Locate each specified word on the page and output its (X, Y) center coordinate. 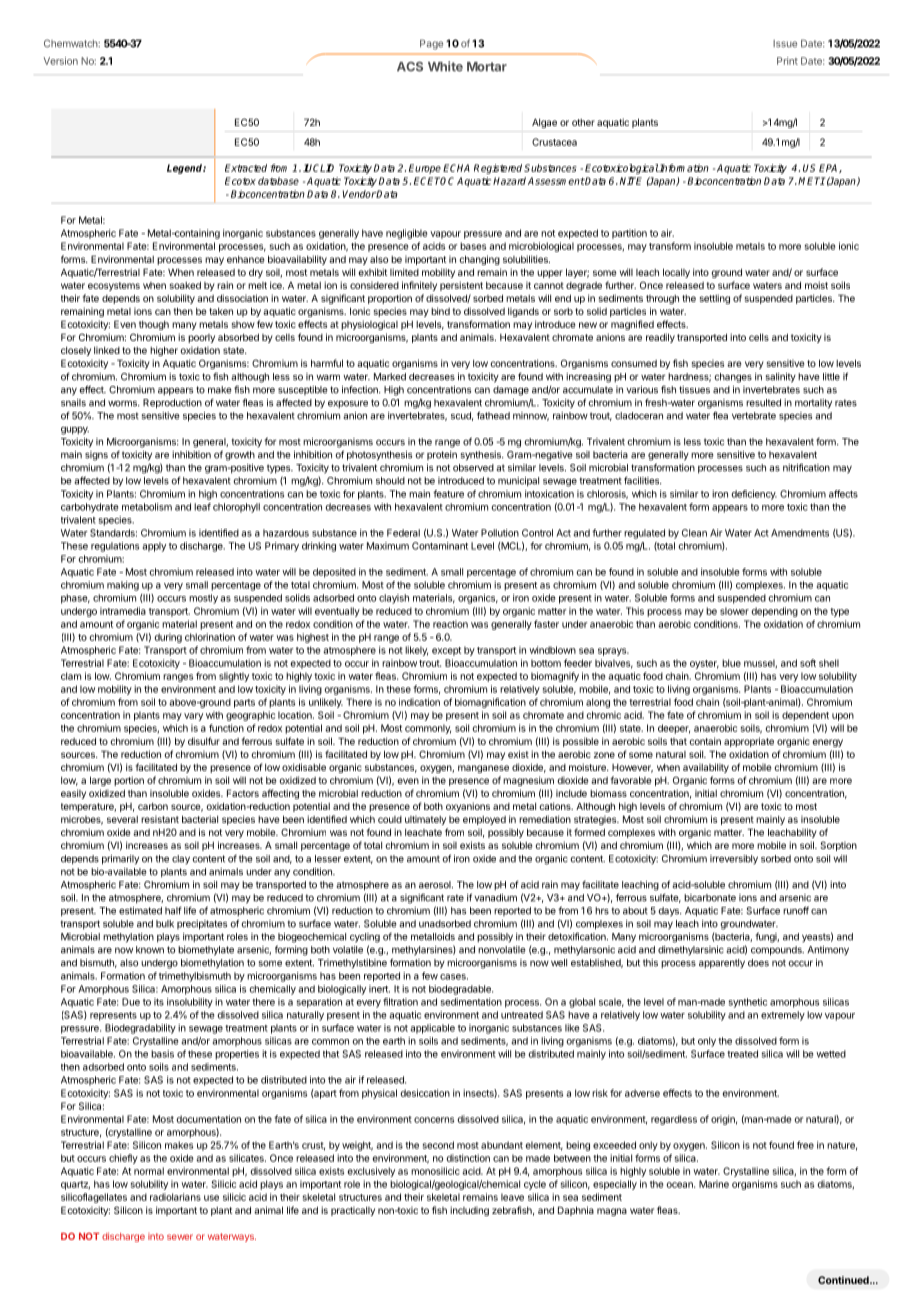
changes (733, 378)
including (469, 1211)
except (446, 651)
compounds (777, 951)
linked (107, 350)
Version (61, 61)
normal (149, 1171)
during (168, 638)
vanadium (495, 898)
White (445, 66)
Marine (714, 1184)
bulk (165, 924)
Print (787, 61)
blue (731, 663)
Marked (390, 377)
